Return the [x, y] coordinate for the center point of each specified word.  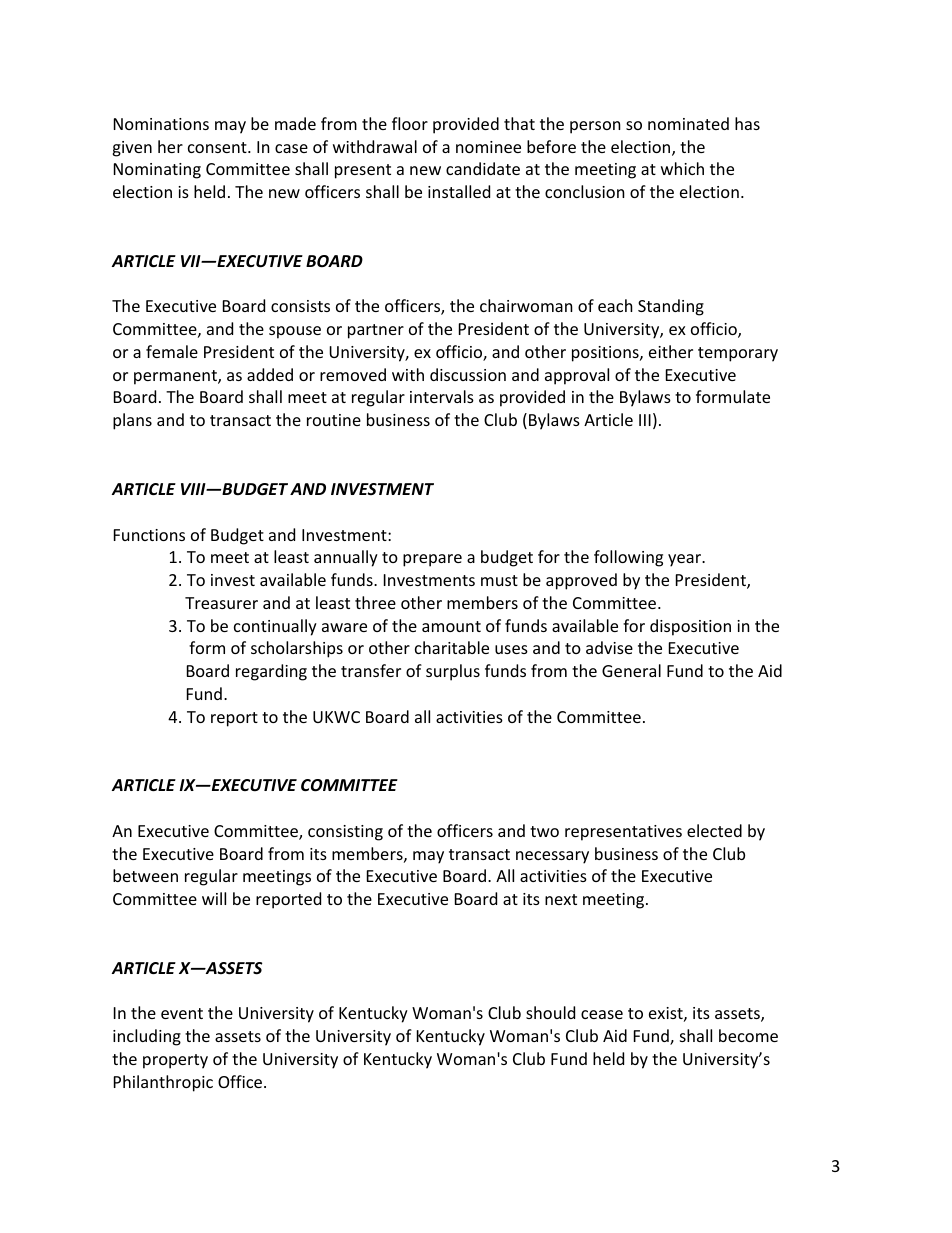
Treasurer [221, 603]
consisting [345, 833]
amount [451, 626]
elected [714, 830]
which [682, 168]
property [175, 1061]
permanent [176, 377]
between [145, 875]
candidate [483, 168]
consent [218, 147]
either [671, 351]
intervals [442, 396]
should [550, 1012]
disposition [690, 627]
